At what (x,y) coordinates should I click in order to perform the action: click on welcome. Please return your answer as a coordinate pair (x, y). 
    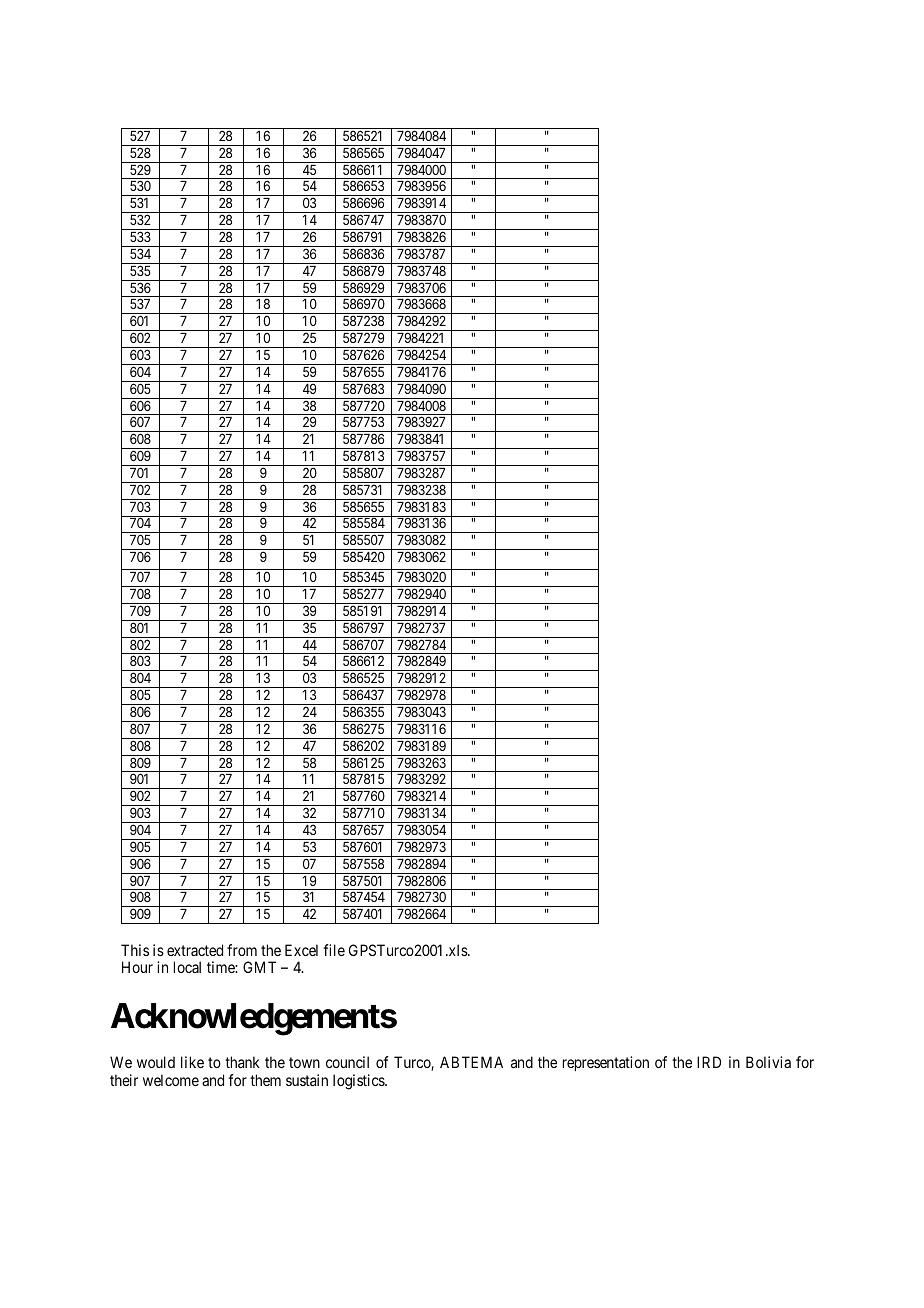
    Looking at the image, I should click on (171, 1080).
